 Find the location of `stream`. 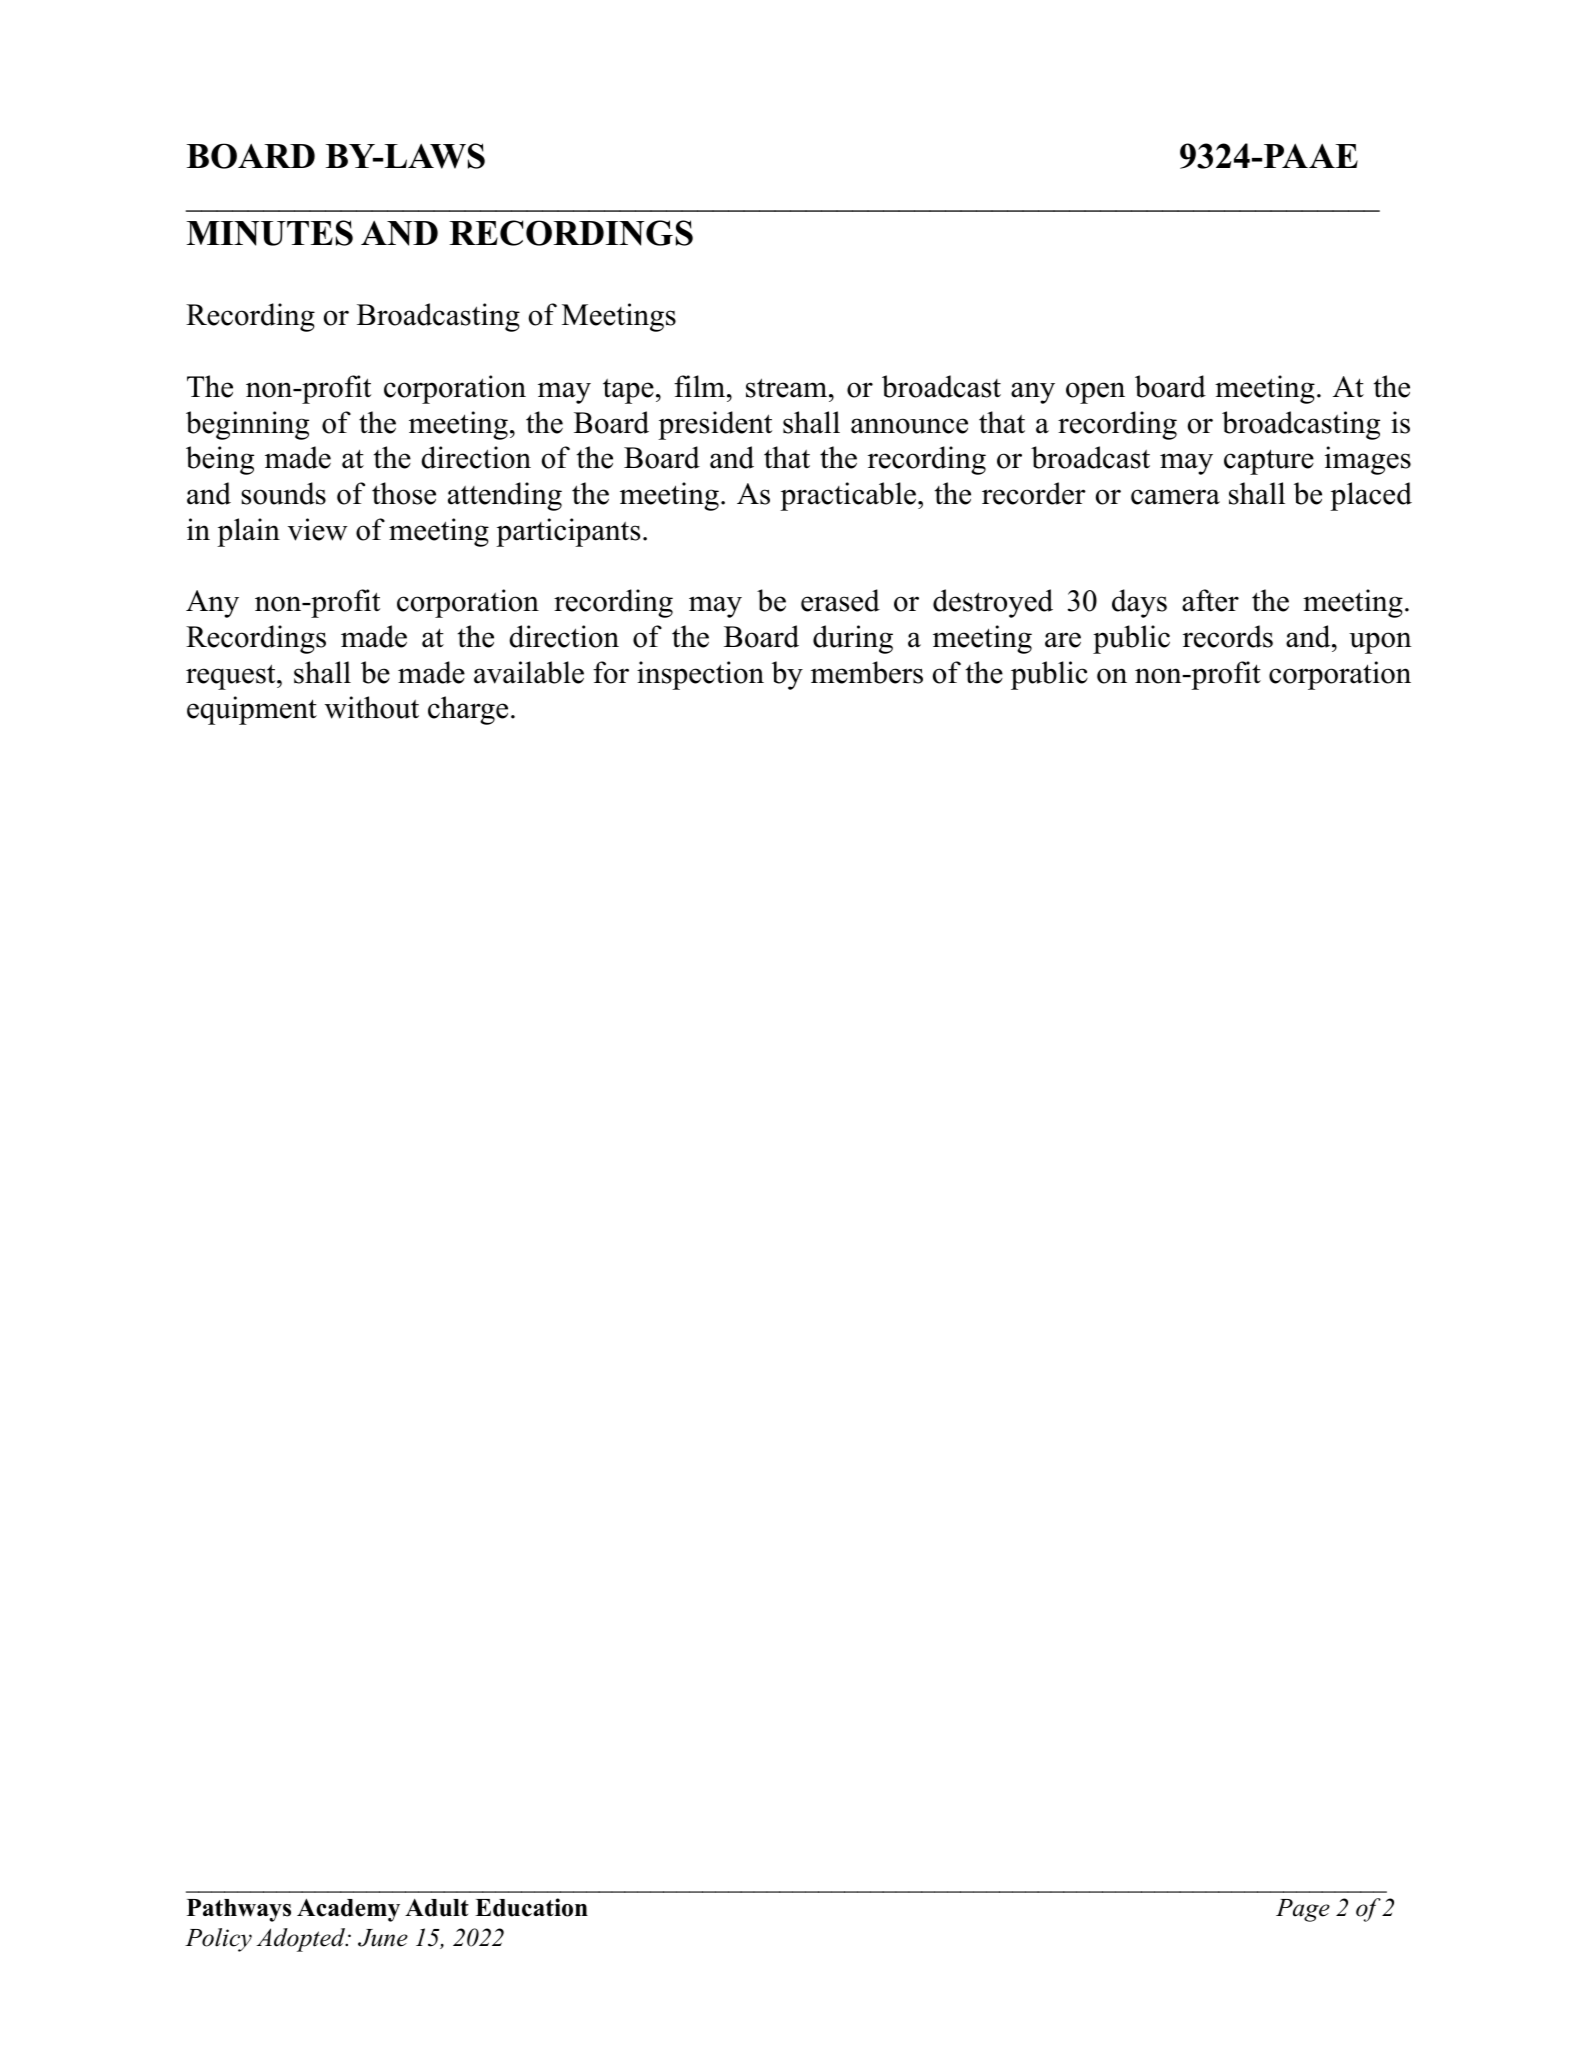

stream is located at coordinates (788, 388).
